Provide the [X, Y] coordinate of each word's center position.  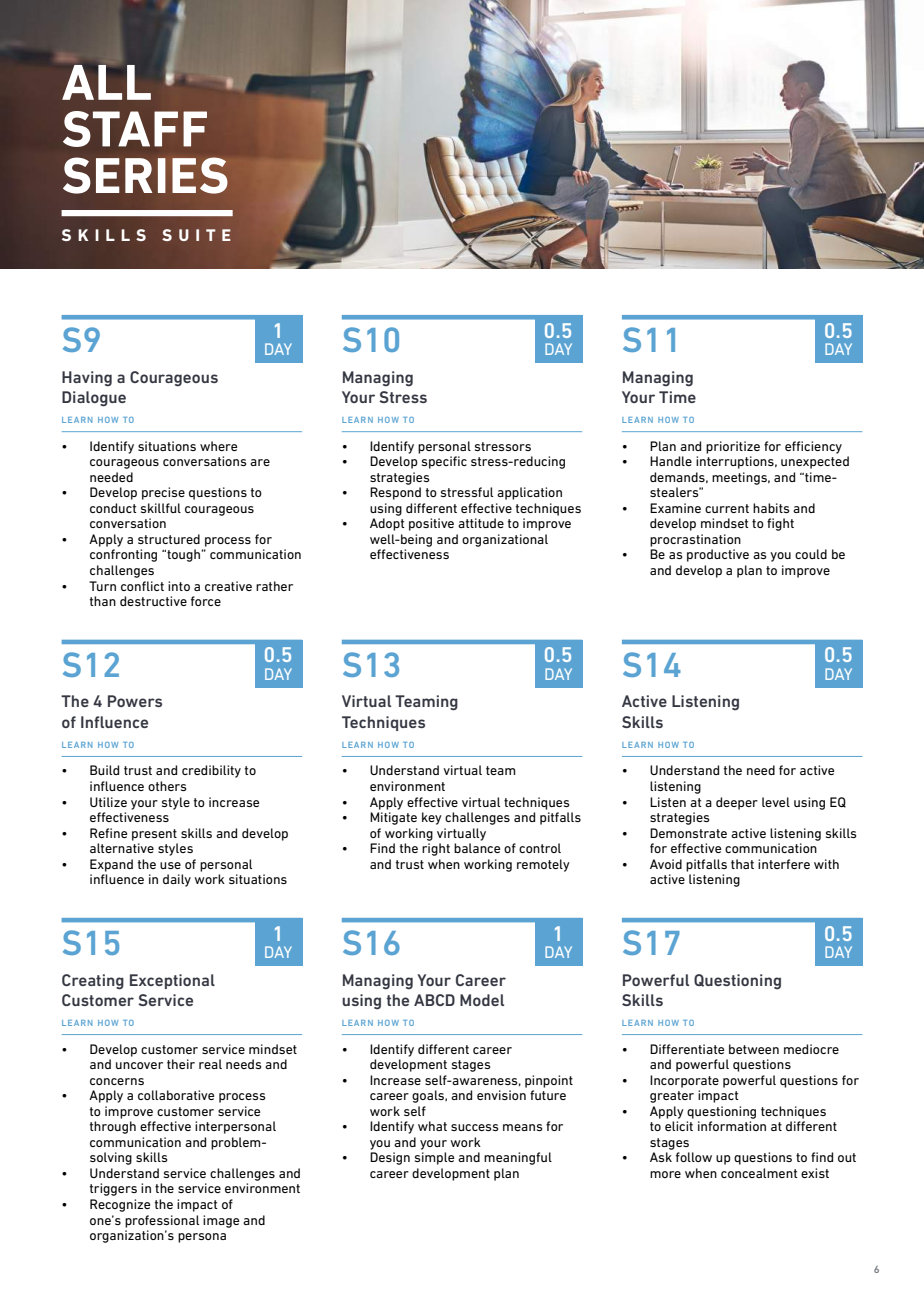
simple [434, 1158]
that [742, 864]
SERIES [145, 175]
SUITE [196, 235]
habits [771, 508]
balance [477, 848]
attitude [481, 523]
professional [162, 1221]
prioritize [733, 447]
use [170, 865]
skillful [161, 508]
